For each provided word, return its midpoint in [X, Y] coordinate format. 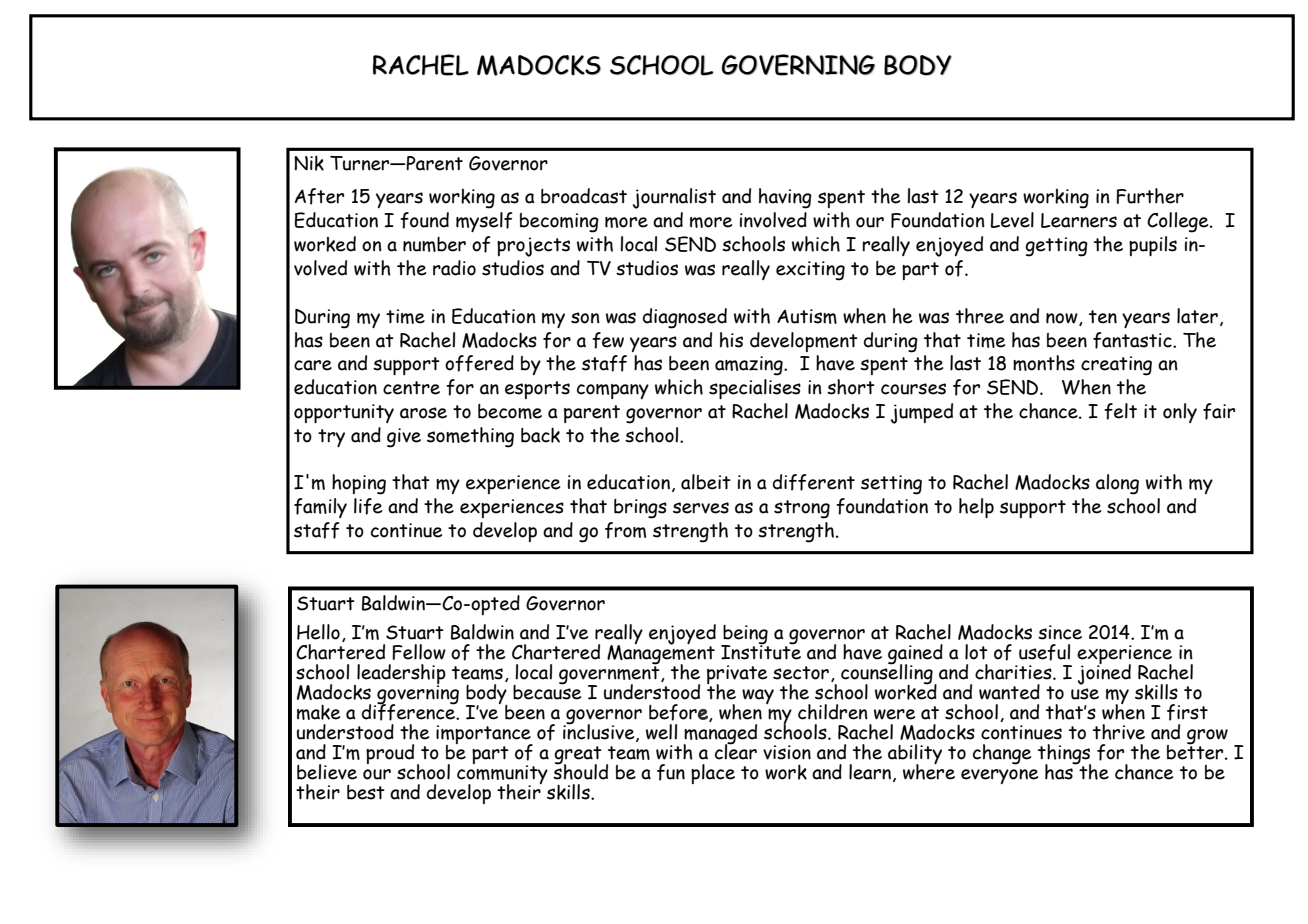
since [1060, 632]
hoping [359, 484]
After [319, 196]
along [1117, 484]
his [731, 340]
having [785, 198]
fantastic [1133, 340]
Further [1150, 196]
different [814, 482]
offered [479, 363]
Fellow [419, 652]
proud [390, 754]
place [713, 774]
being [745, 636]
